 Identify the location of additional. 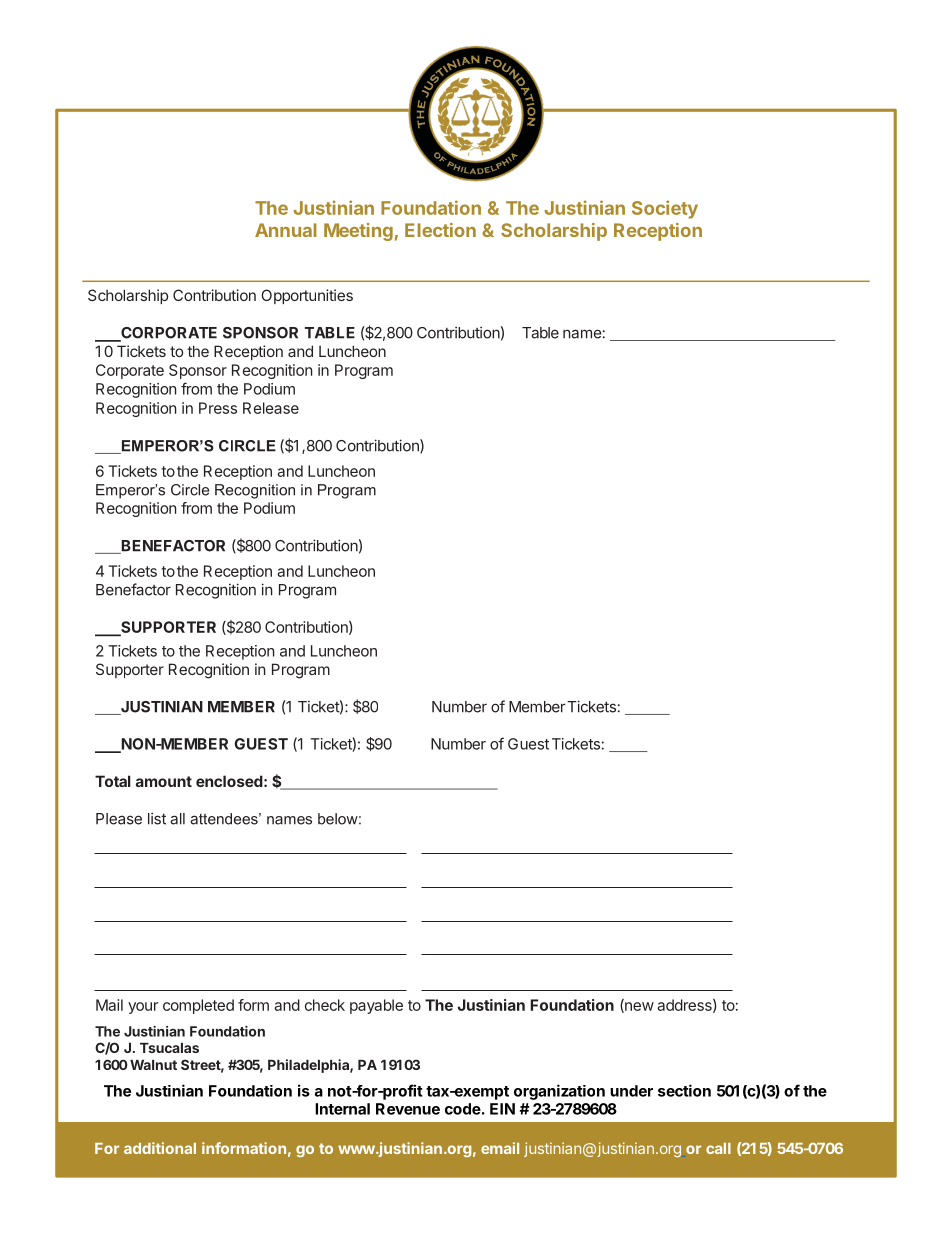
(160, 1148).
